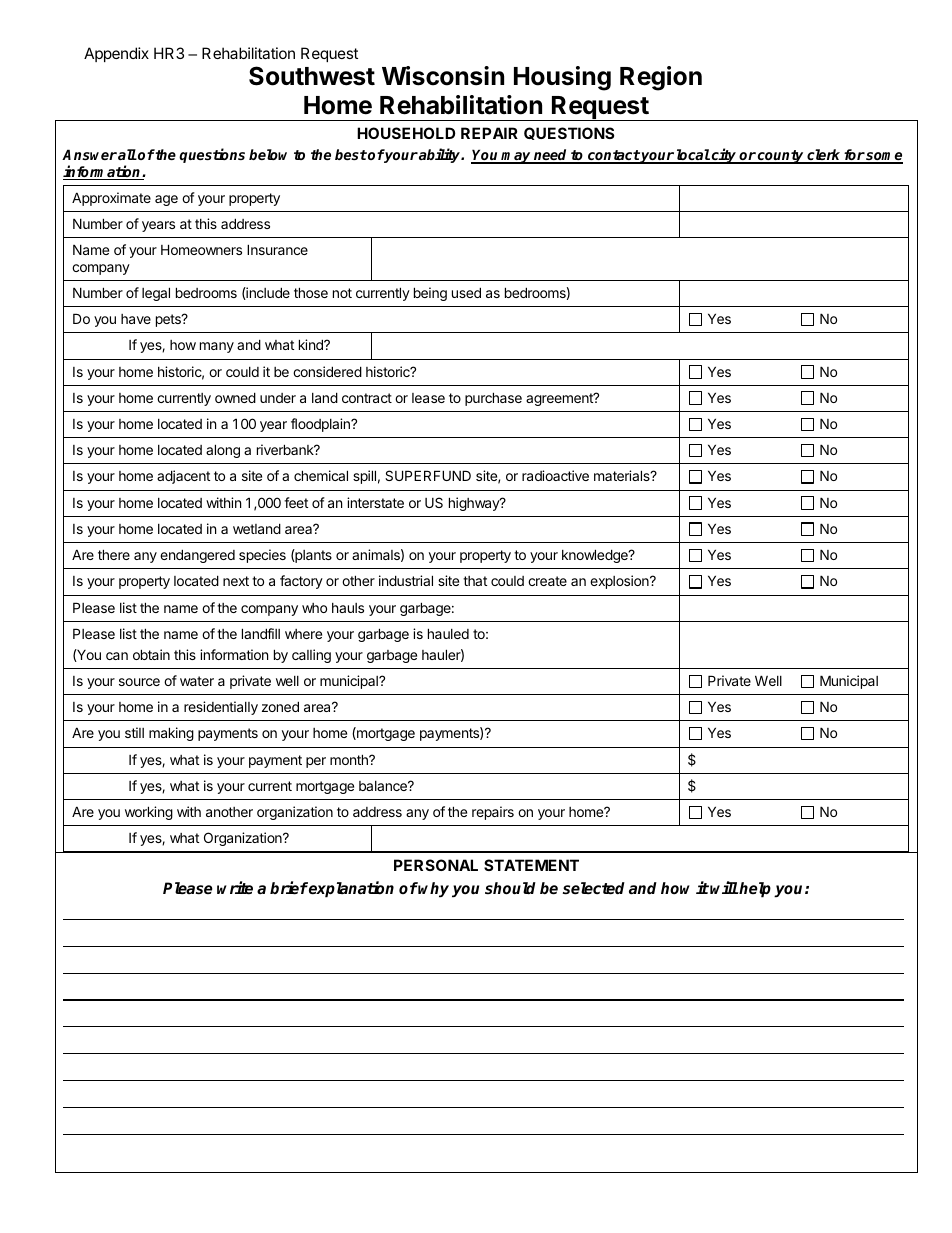 This screenshot has height=1233, width=952. I want to click on create, so click(547, 581).
